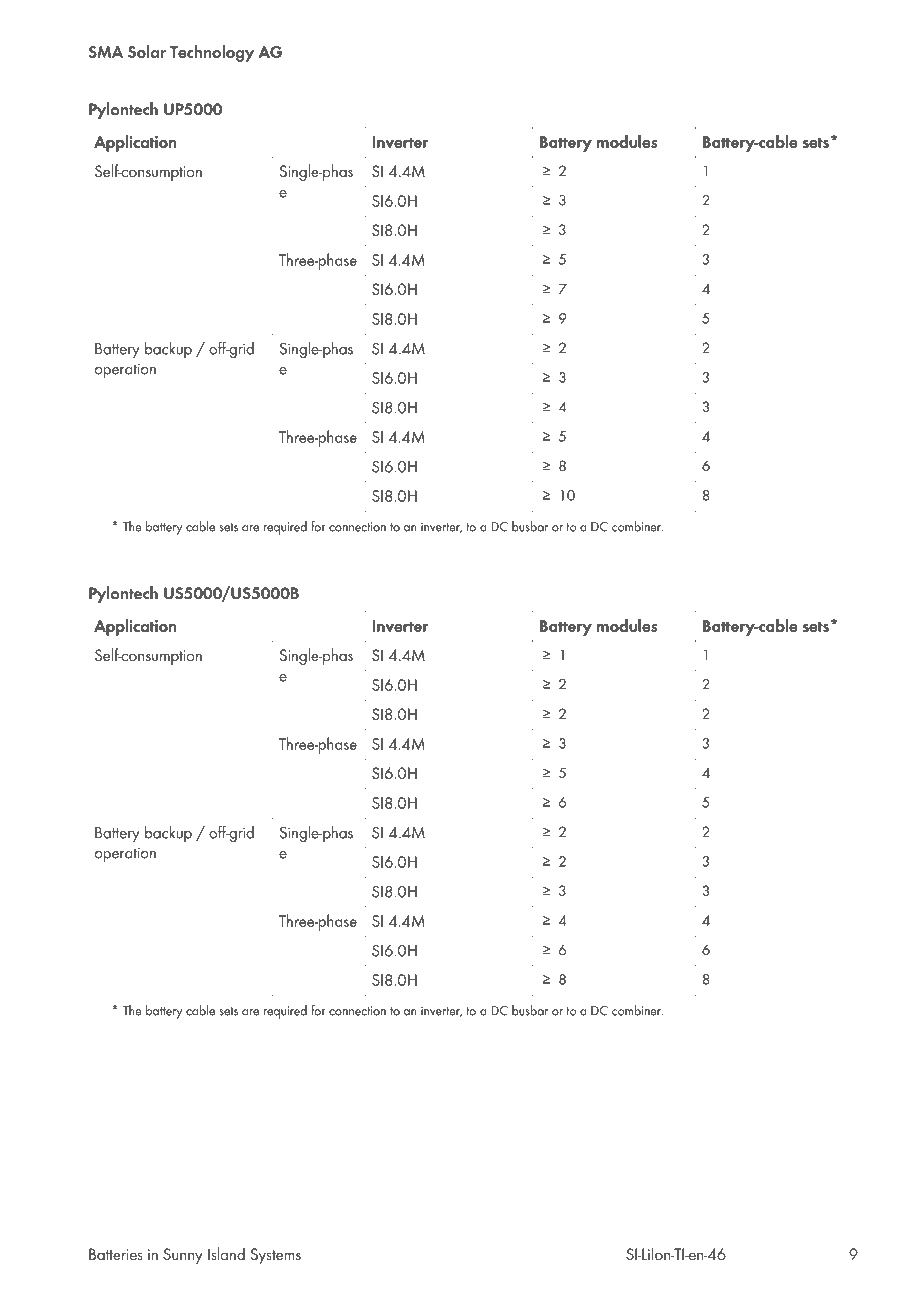  What do you see at coordinates (147, 51) in the document?
I see `Solar` at bounding box center [147, 51].
